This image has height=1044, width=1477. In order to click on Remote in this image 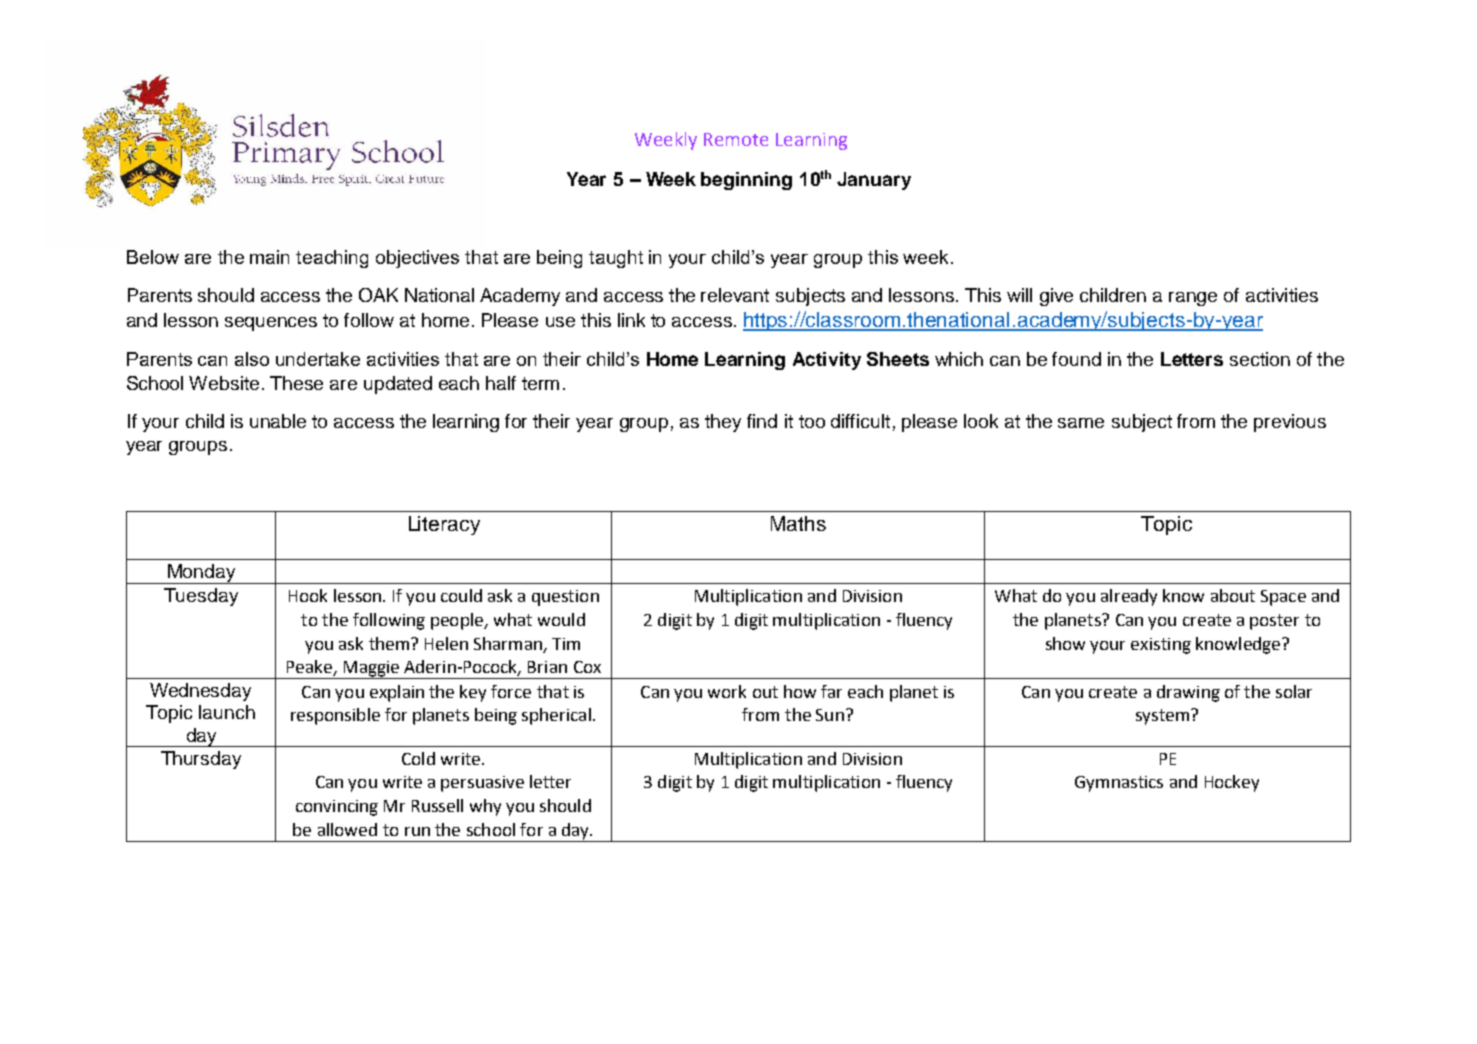, I will do `click(736, 139)`.
